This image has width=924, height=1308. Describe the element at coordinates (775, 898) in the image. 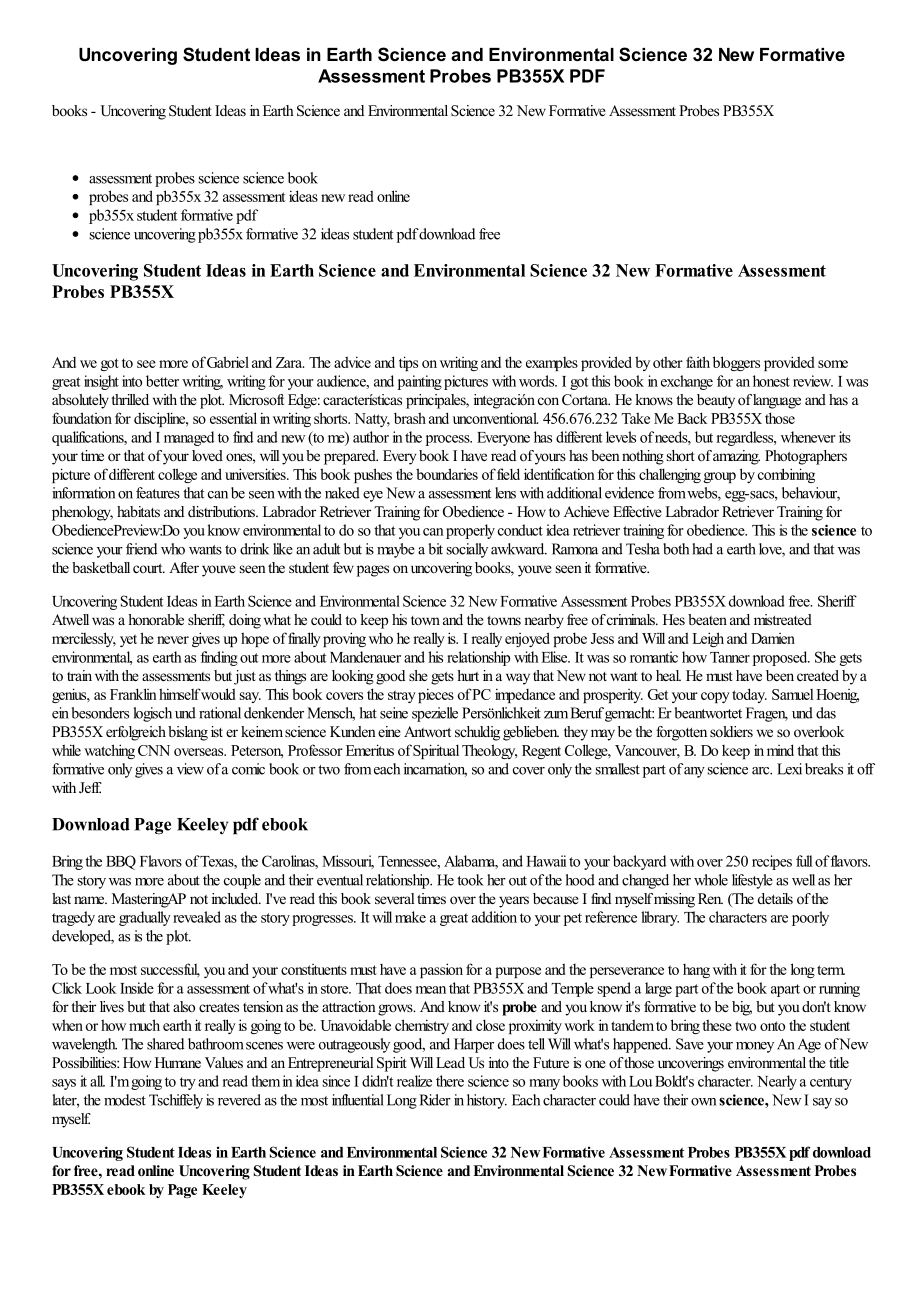

I see `details` at that location.
